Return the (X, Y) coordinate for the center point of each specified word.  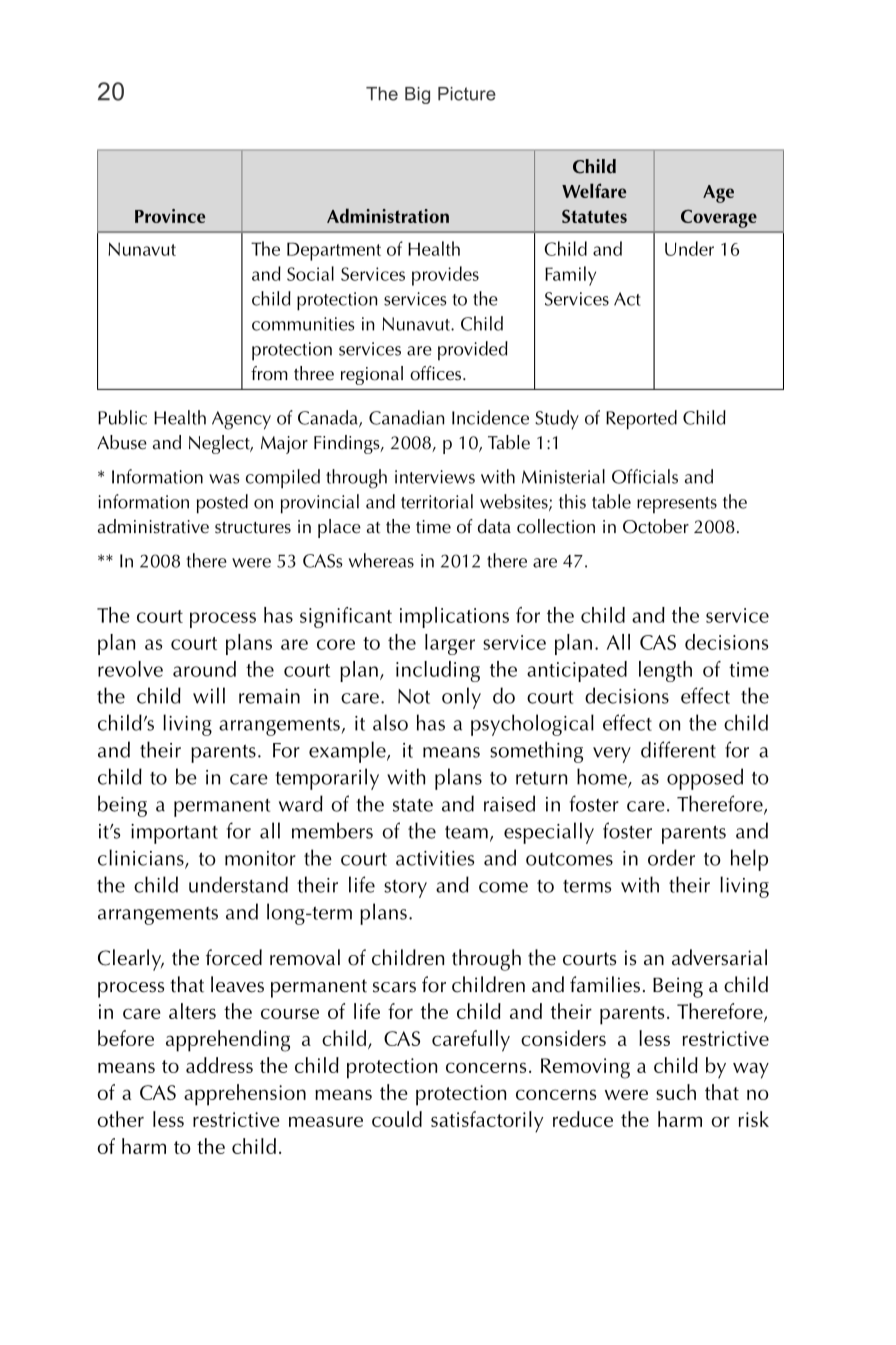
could (397, 1119)
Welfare (594, 190)
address (219, 1065)
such (676, 1092)
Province (170, 216)
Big (417, 95)
